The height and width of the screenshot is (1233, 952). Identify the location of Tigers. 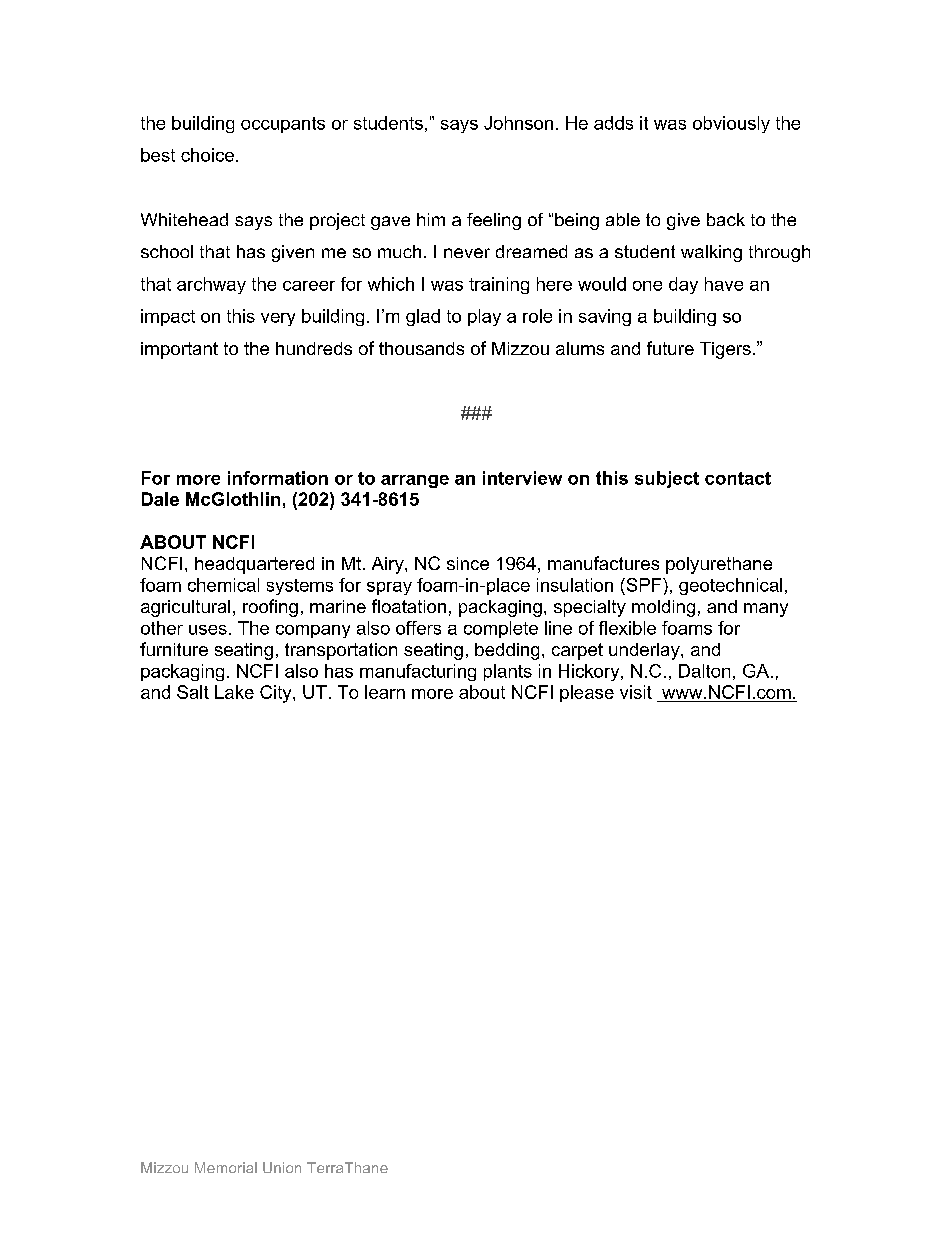
(725, 350).
